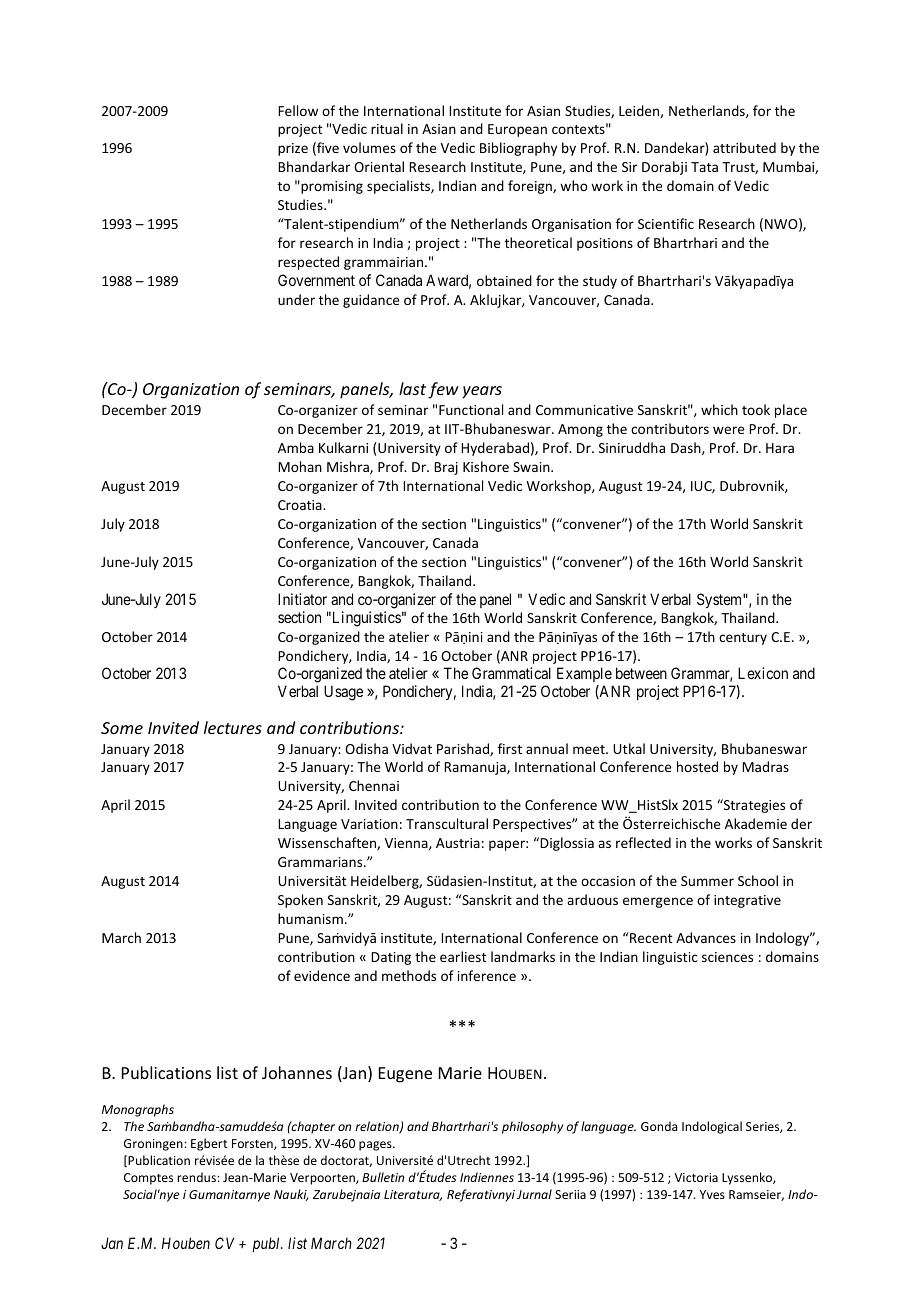 The image size is (924, 1308). Describe the element at coordinates (696, 1177) in the screenshot. I see `Victoria` at that location.
